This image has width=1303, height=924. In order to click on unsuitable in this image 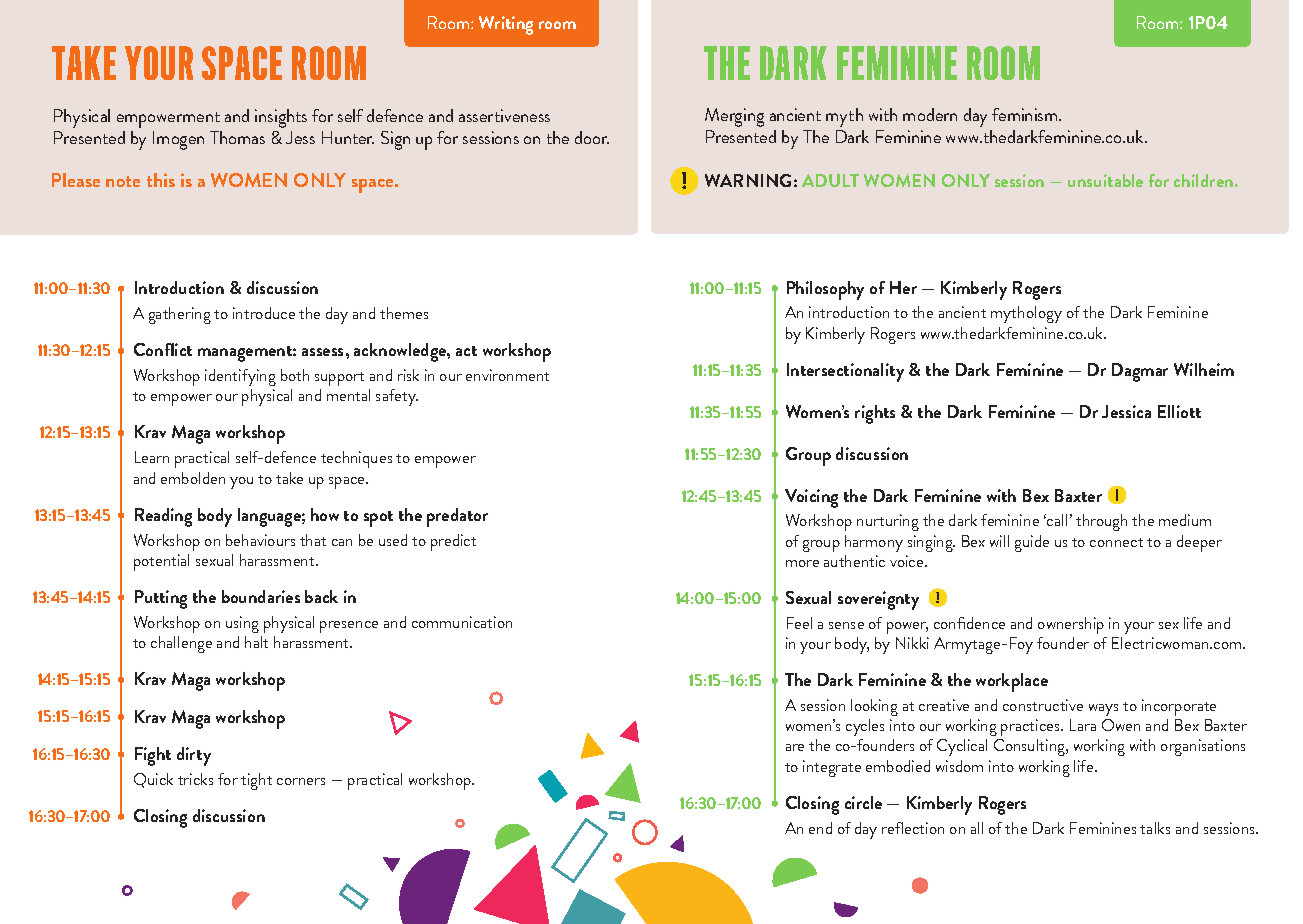, I will do `click(1105, 180)`.
